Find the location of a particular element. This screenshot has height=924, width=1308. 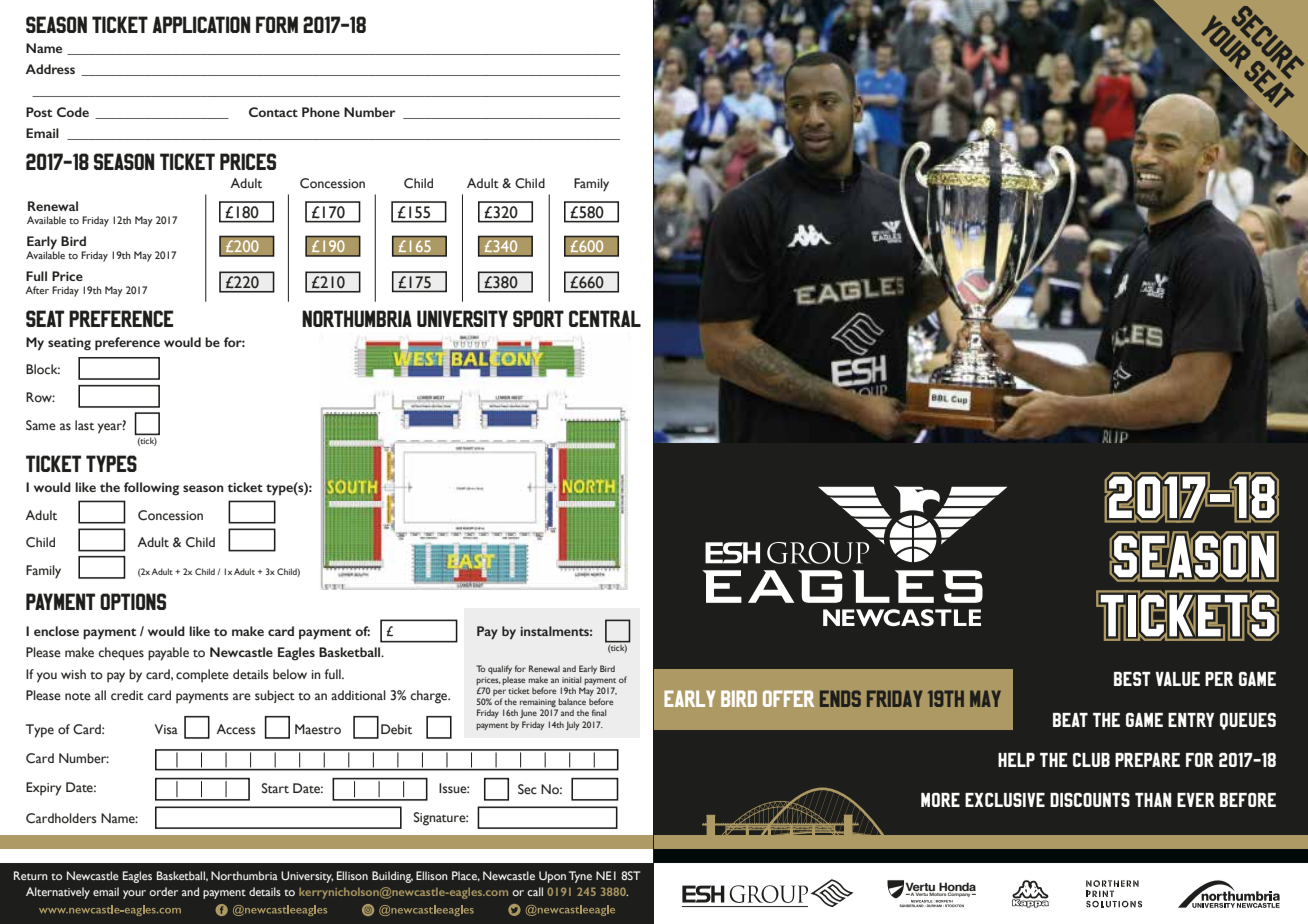

FORM is located at coordinates (277, 24).
